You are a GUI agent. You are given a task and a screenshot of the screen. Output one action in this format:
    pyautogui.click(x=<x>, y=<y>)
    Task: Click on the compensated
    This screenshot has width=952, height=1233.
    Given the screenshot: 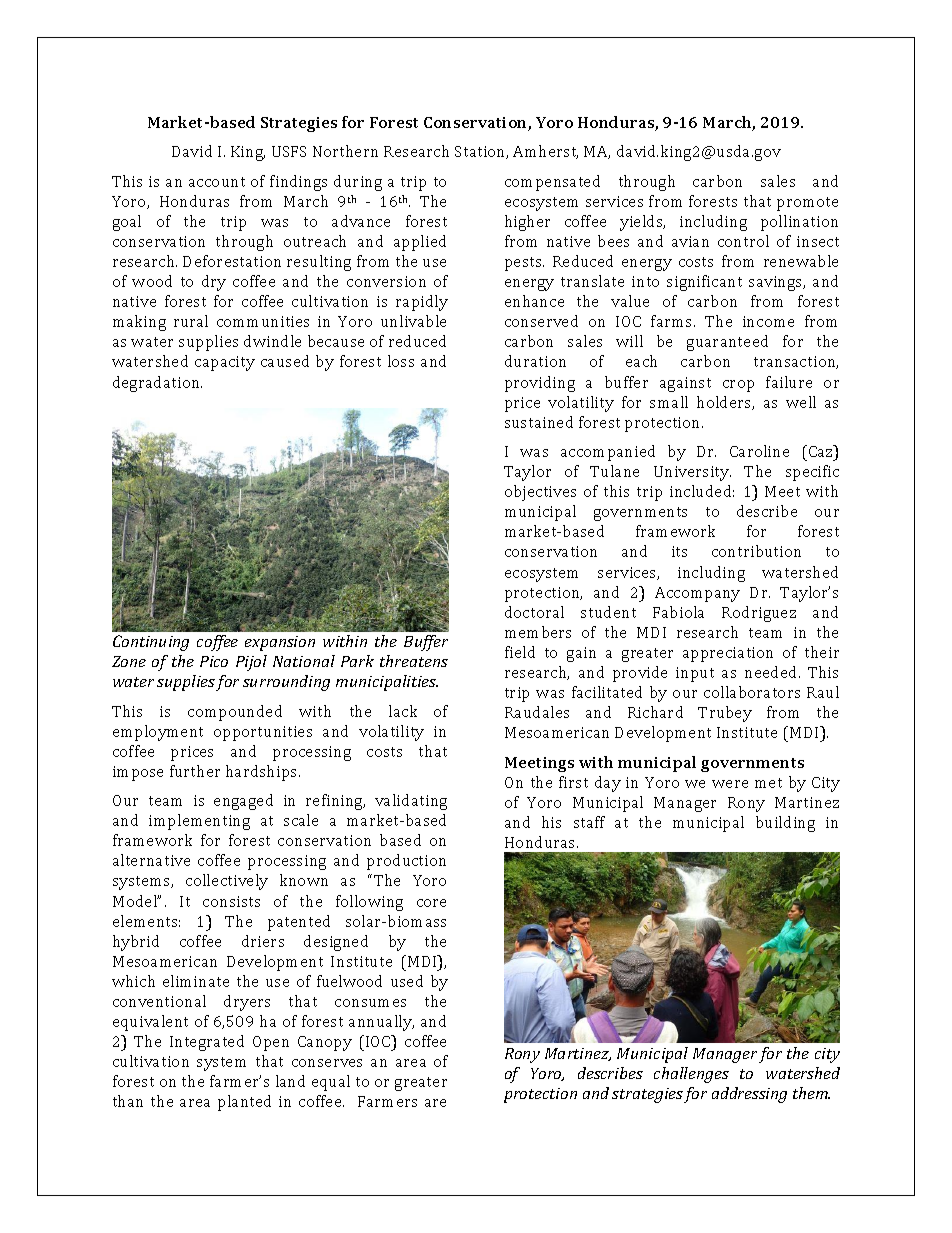 What is the action you would take?
    pyautogui.click(x=552, y=183)
